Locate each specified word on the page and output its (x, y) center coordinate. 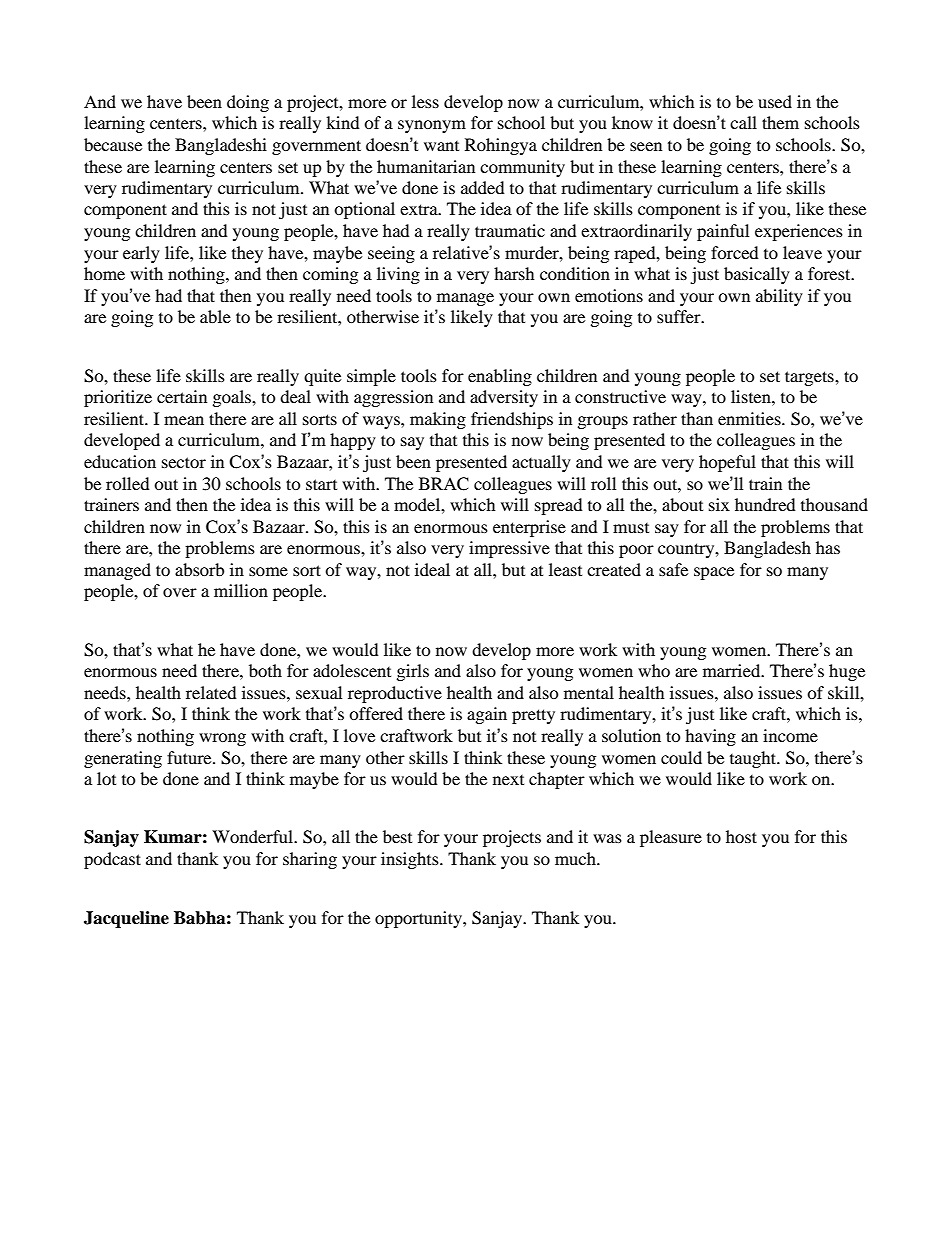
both (265, 670)
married (733, 670)
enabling (500, 377)
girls (413, 672)
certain (182, 396)
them (780, 122)
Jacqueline (126, 919)
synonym (432, 126)
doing (248, 103)
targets (810, 378)
